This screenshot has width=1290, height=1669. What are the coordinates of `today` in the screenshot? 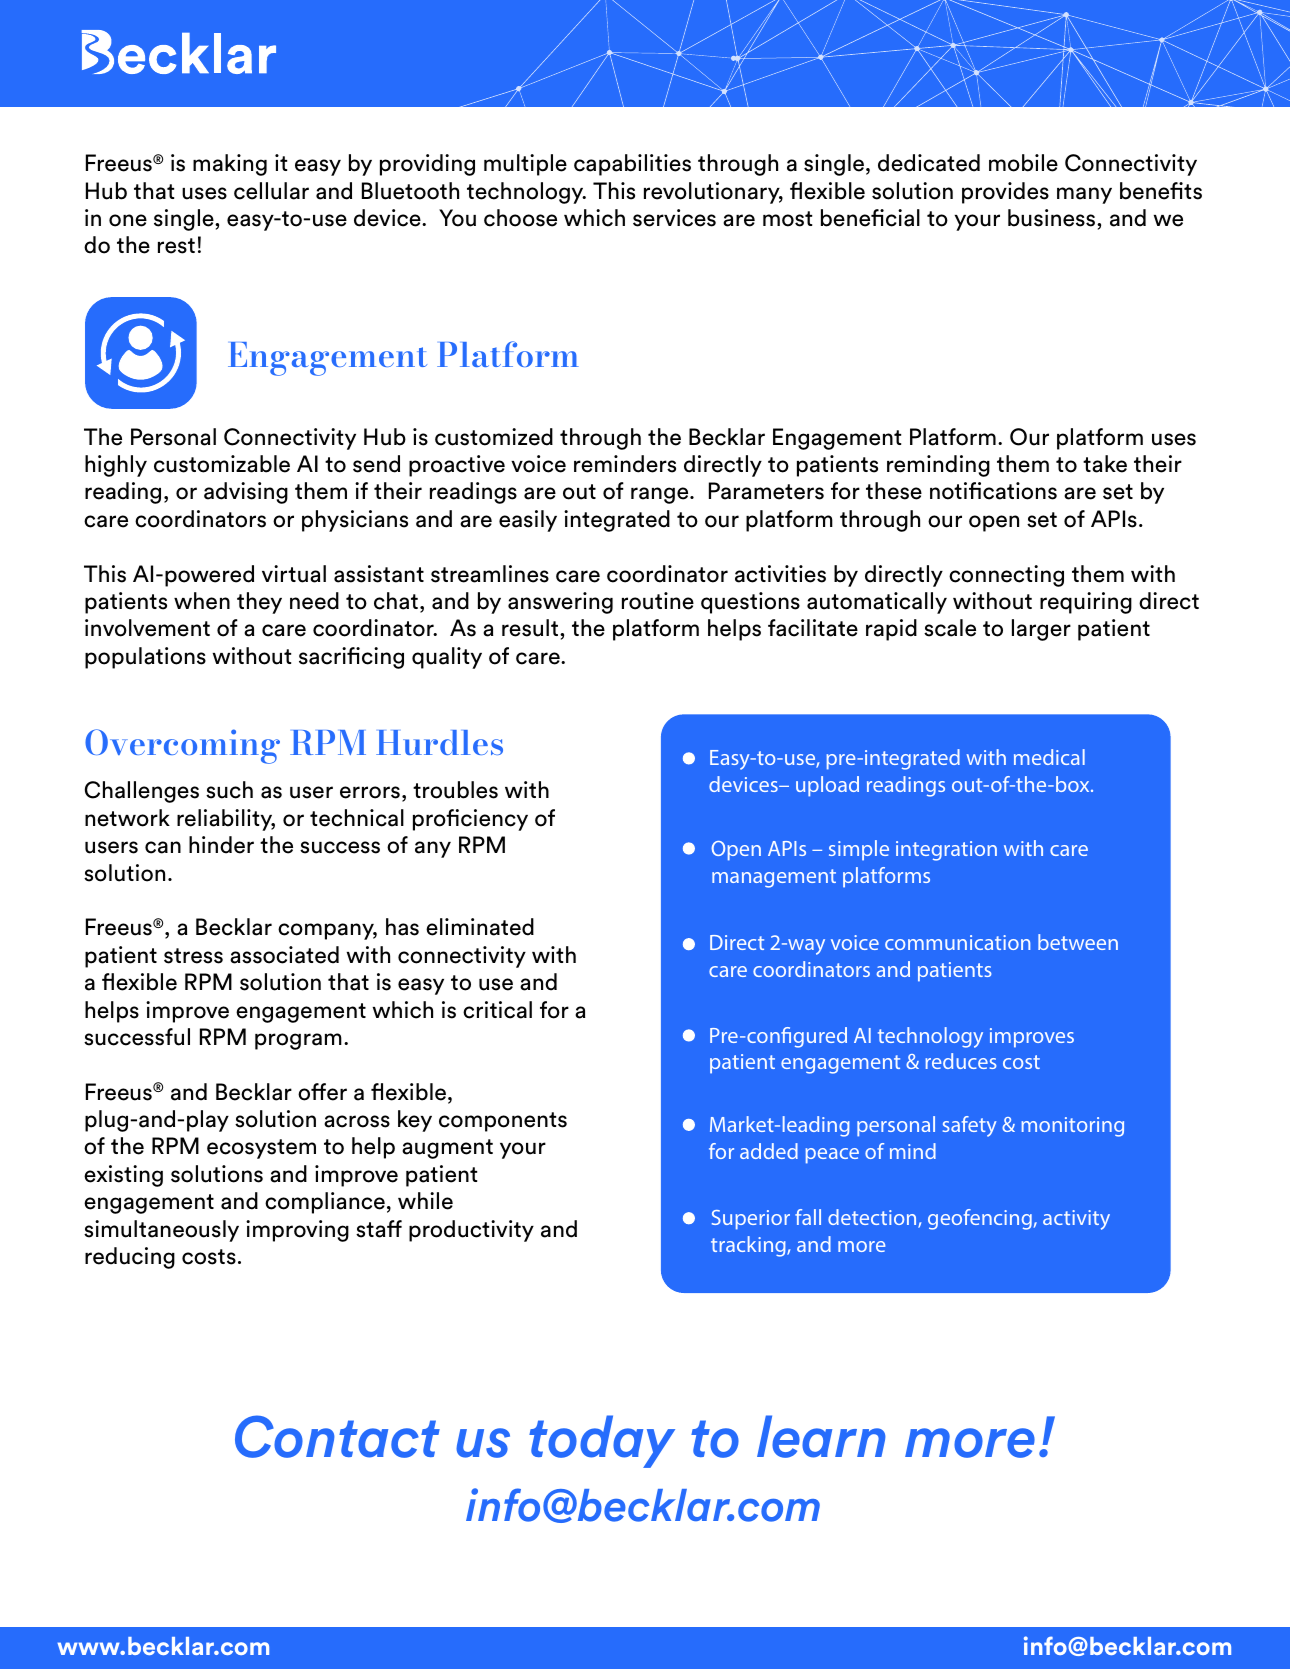 It's located at (602, 1441).
